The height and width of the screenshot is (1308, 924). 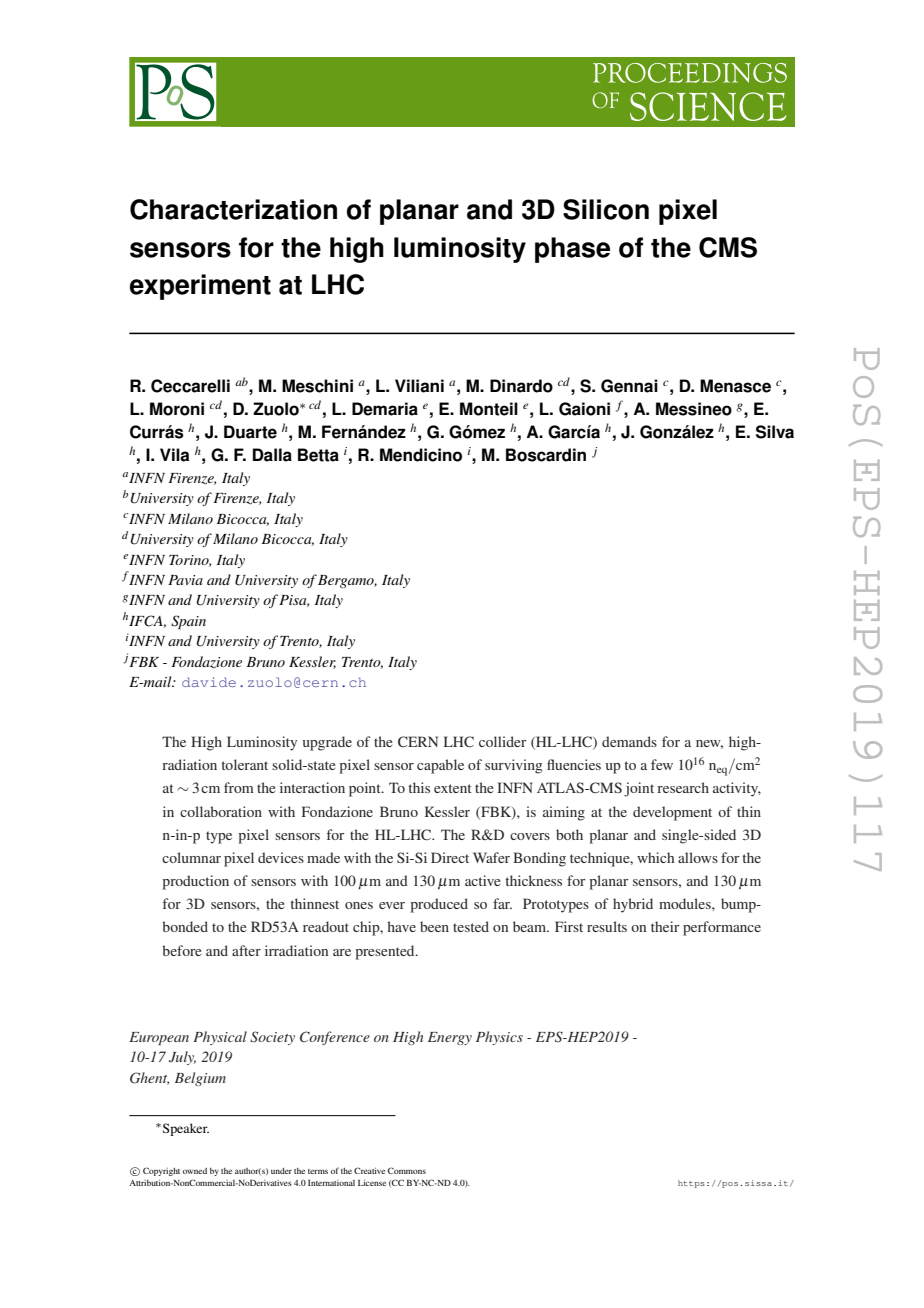 What do you see at coordinates (407, 1170) in the screenshot?
I see `Commons` at bounding box center [407, 1170].
